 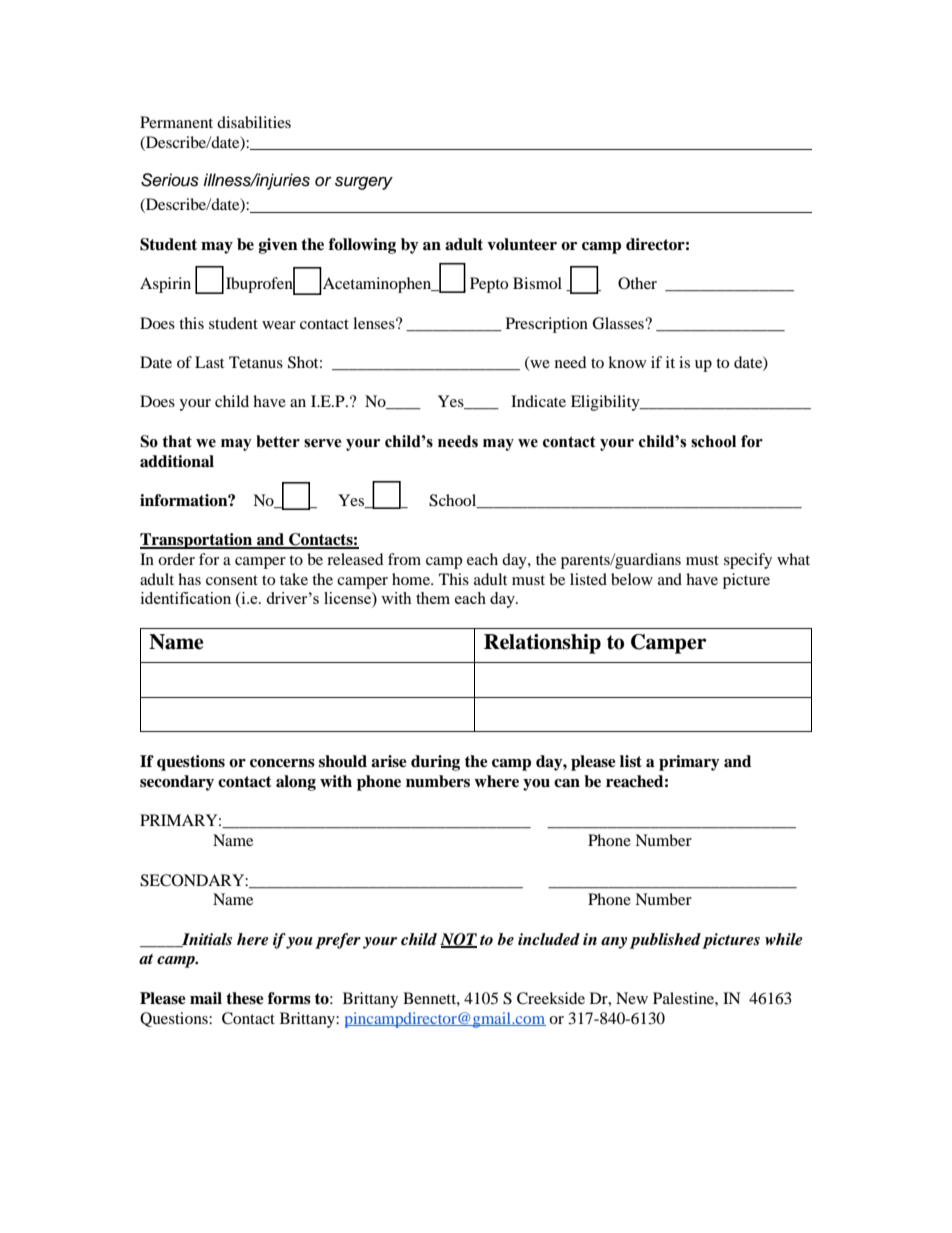 I want to click on Relationship, so click(x=542, y=644).
